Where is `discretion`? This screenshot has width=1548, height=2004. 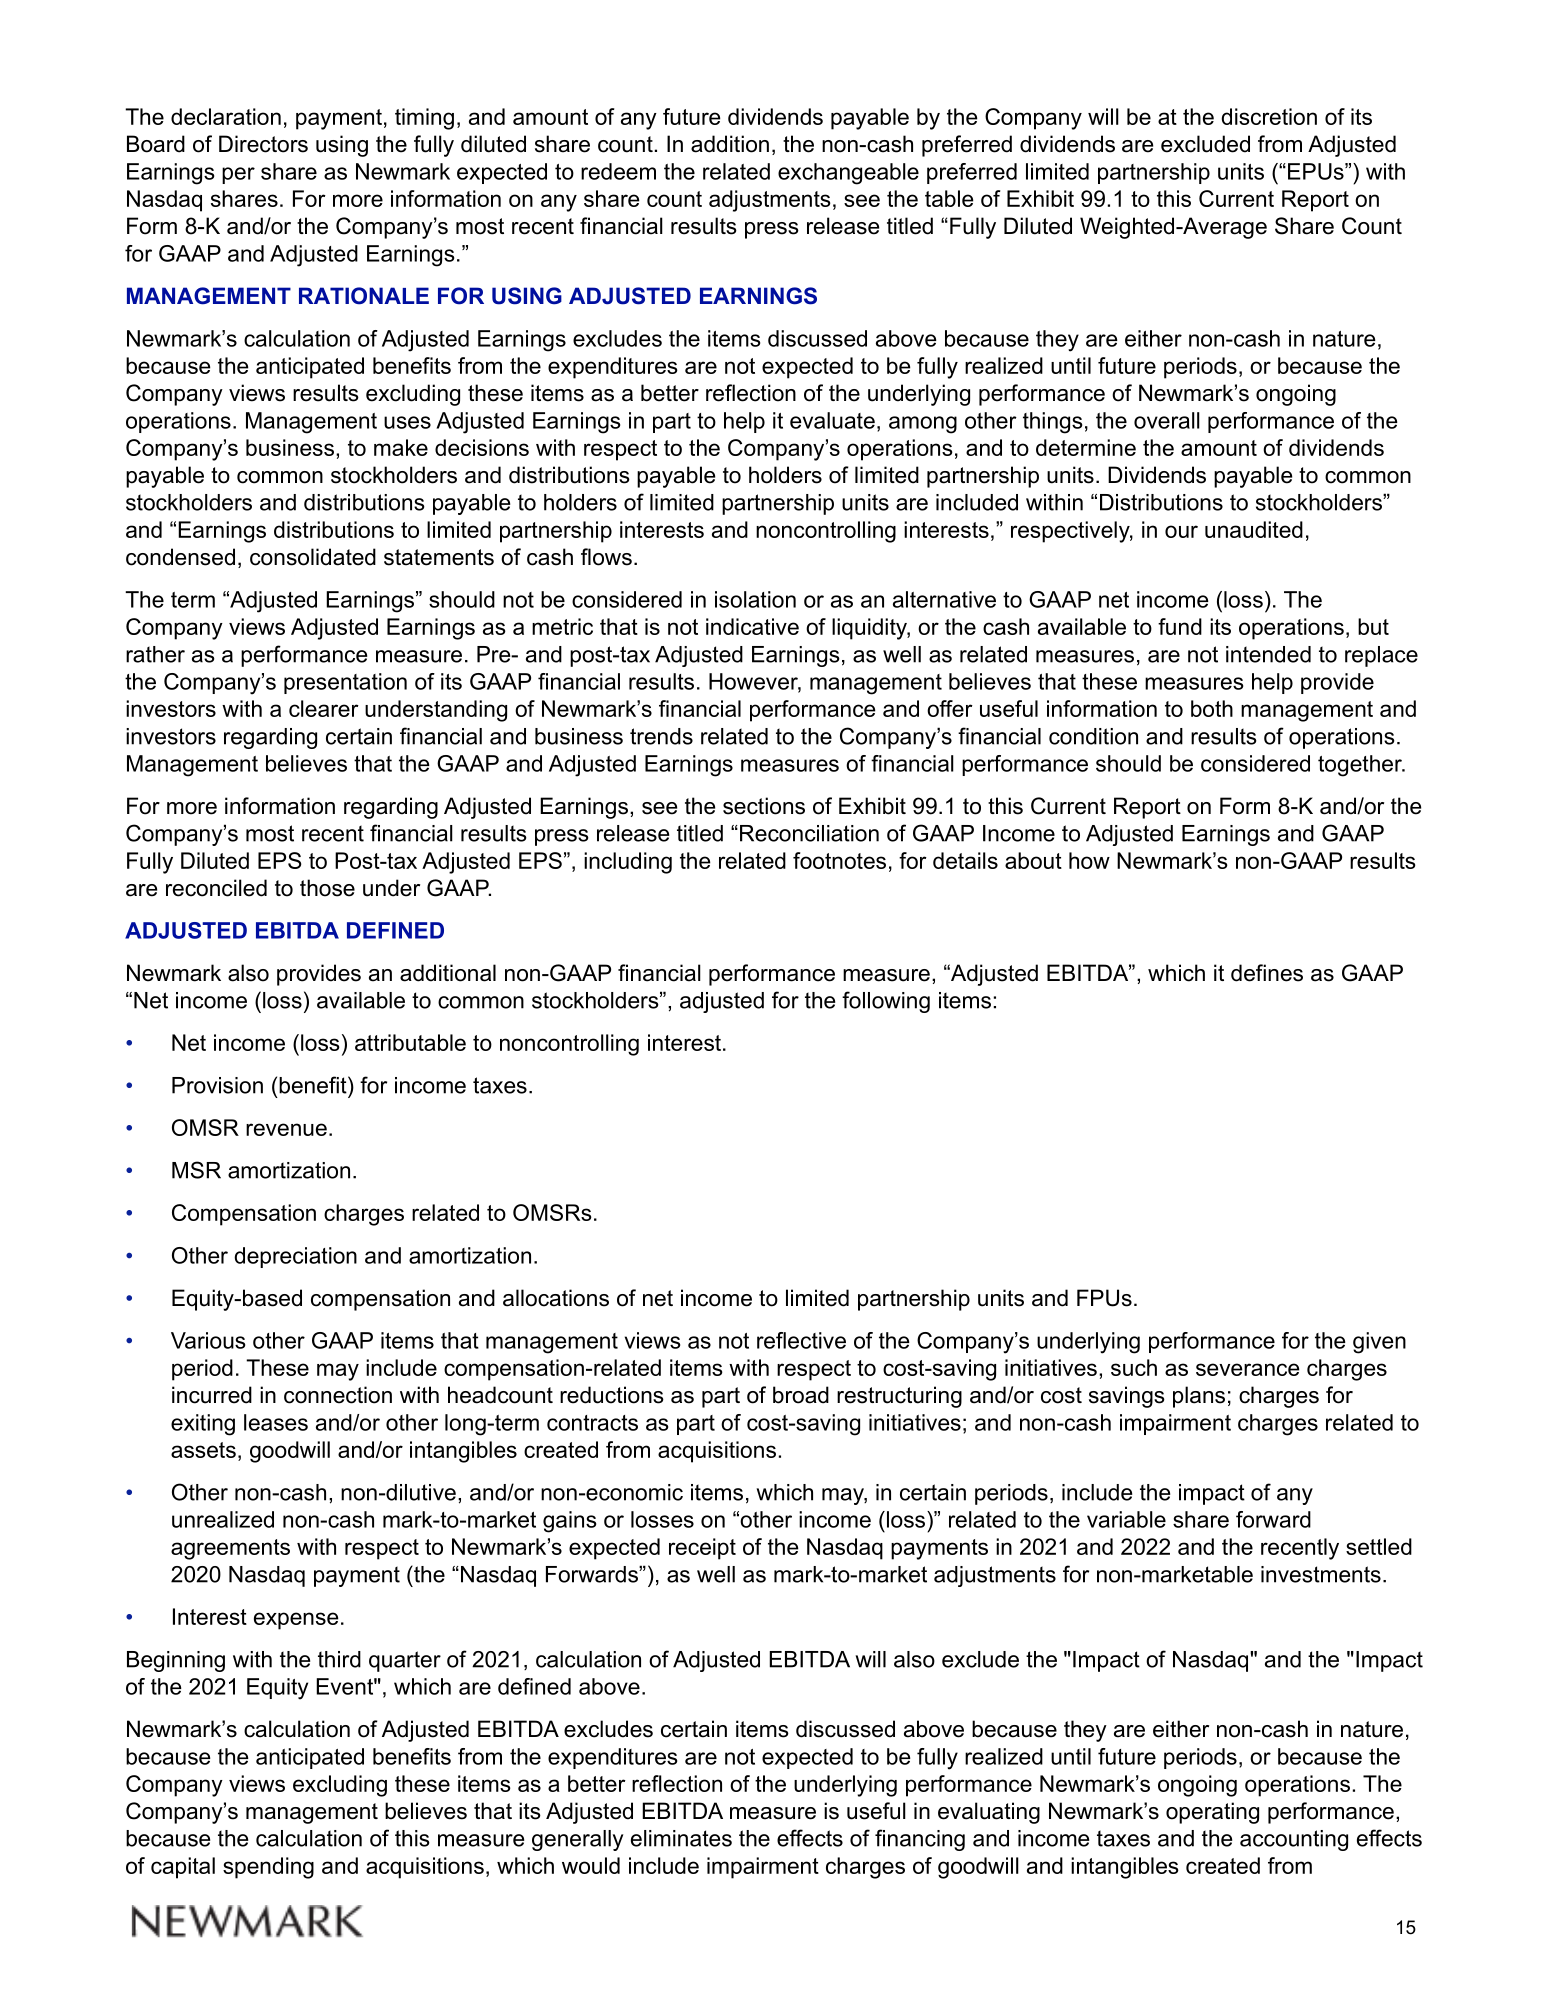 discretion is located at coordinates (1269, 116).
